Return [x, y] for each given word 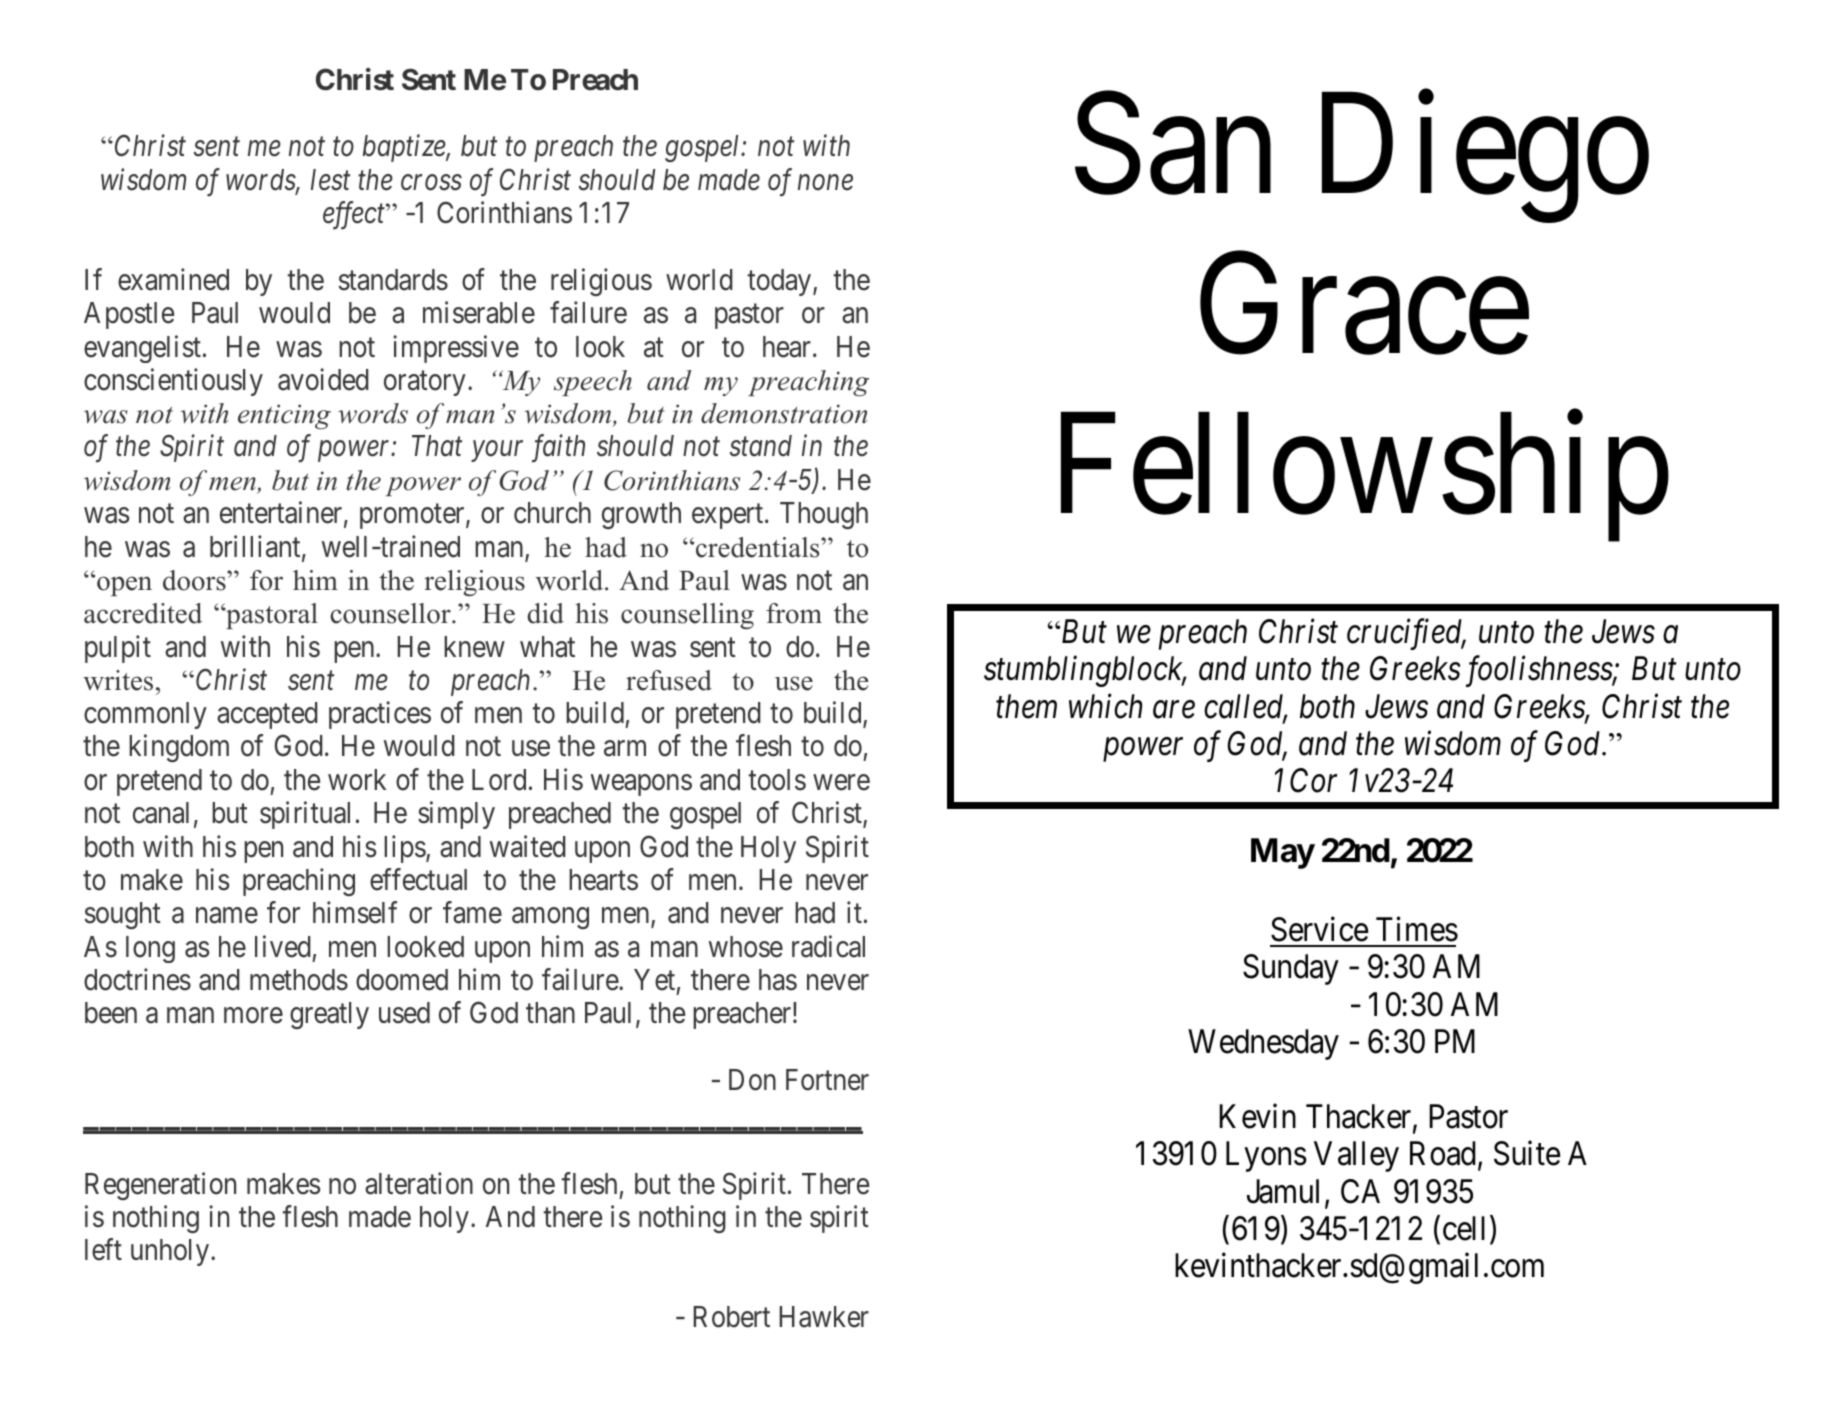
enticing [284, 416]
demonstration [784, 413]
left [103, 1250]
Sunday [1291, 969]
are [1174, 710]
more [253, 1016]
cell [1467, 1229]
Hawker [824, 1317]
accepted [267, 715]
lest [330, 180]
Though [824, 515]
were [841, 783]
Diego [1485, 159]
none [825, 183]
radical [828, 946]
